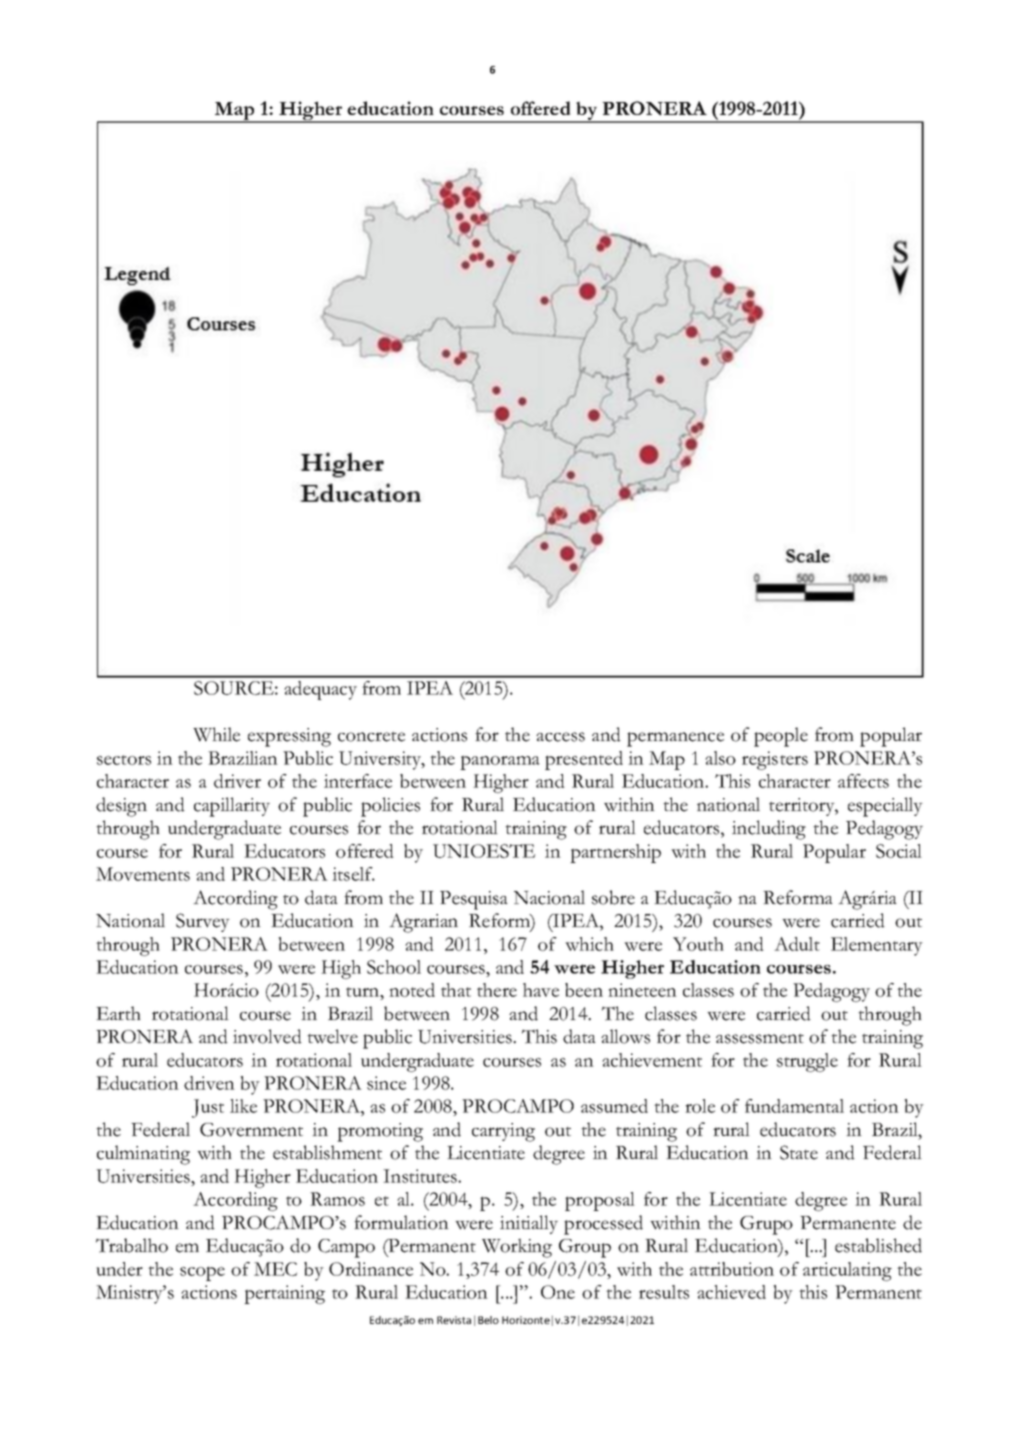  Describe the element at coordinates (216, 734) in the image. I see `While` at that location.
